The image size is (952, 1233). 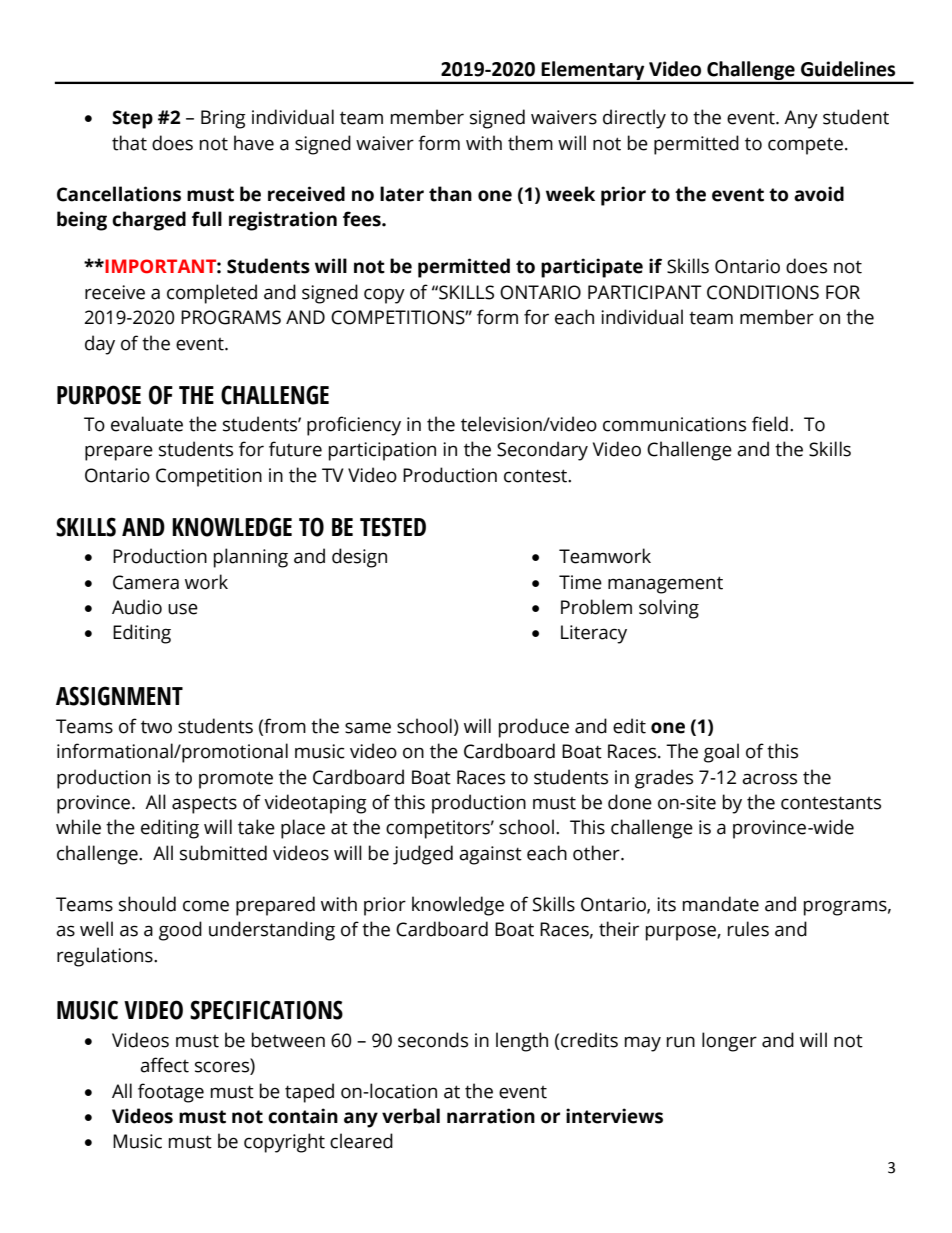 What do you see at coordinates (183, 609) in the screenshot?
I see `use` at bounding box center [183, 609].
